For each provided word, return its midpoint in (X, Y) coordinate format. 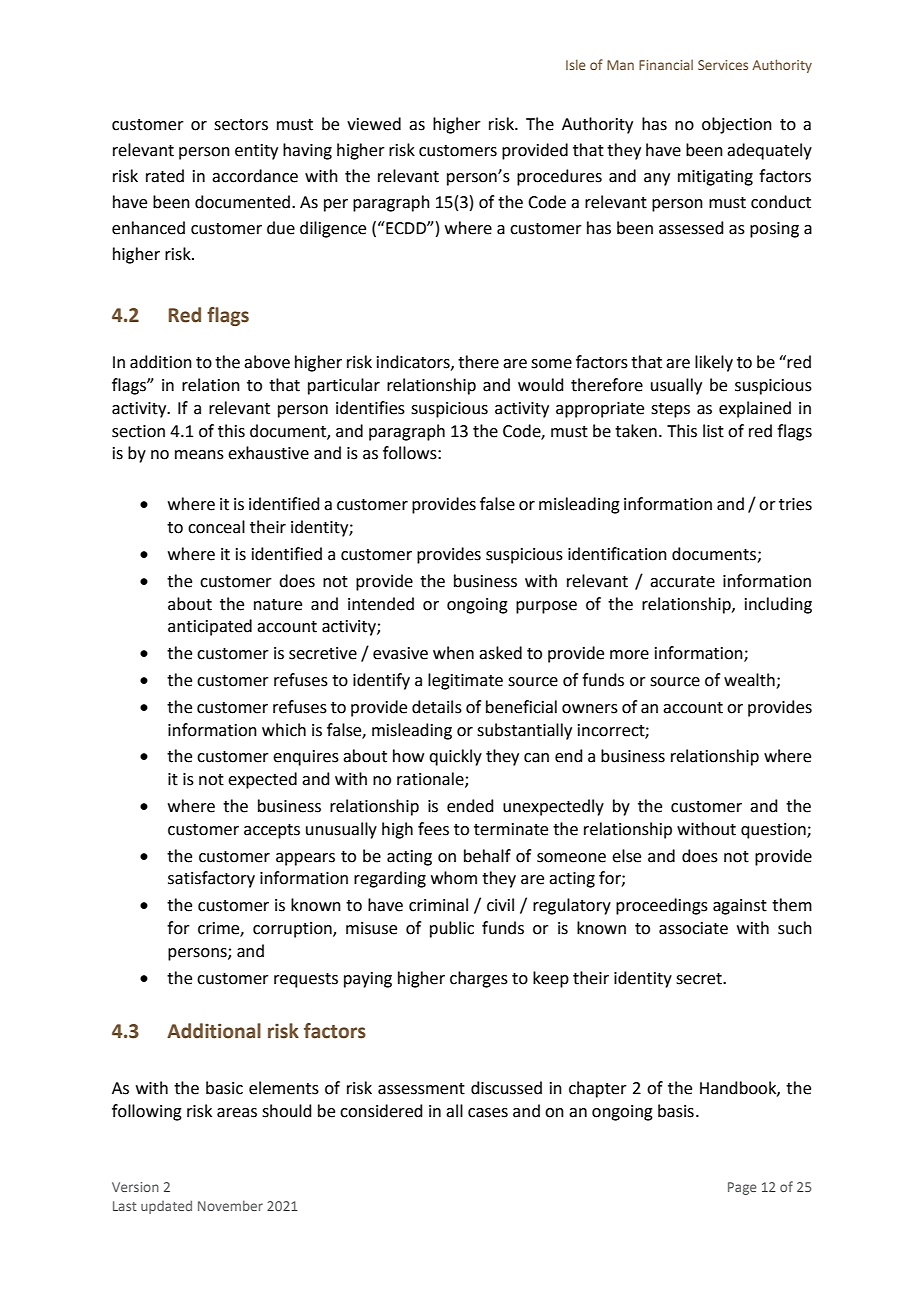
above (267, 362)
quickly (455, 757)
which (284, 730)
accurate (682, 582)
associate (693, 928)
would (541, 385)
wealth (750, 681)
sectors (241, 125)
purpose (546, 607)
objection (737, 125)
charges (479, 979)
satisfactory (211, 879)
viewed (374, 124)
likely (714, 363)
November (230, 1206)
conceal (216, 527)
